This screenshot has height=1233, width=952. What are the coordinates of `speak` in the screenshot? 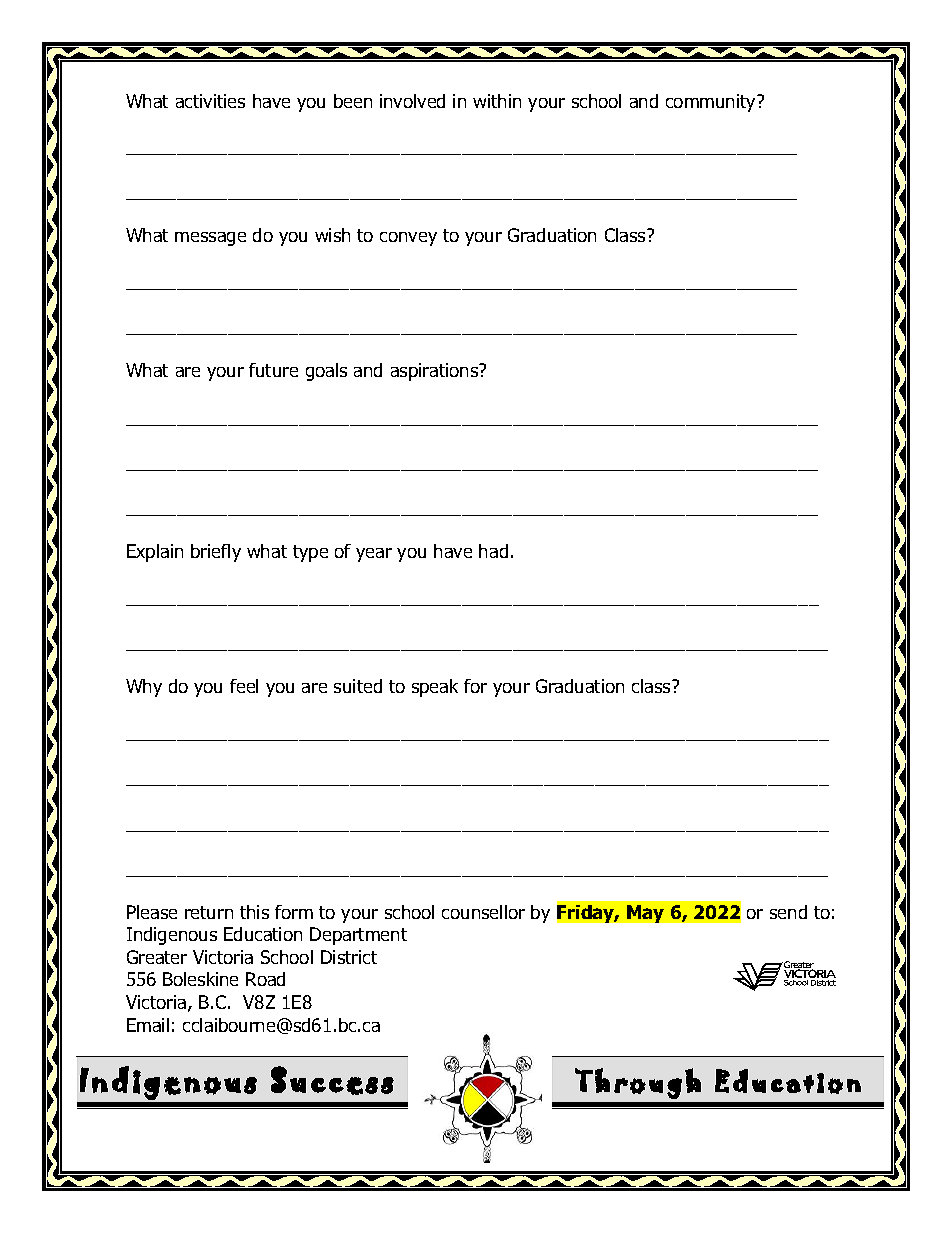 It's located at (435, 688).
